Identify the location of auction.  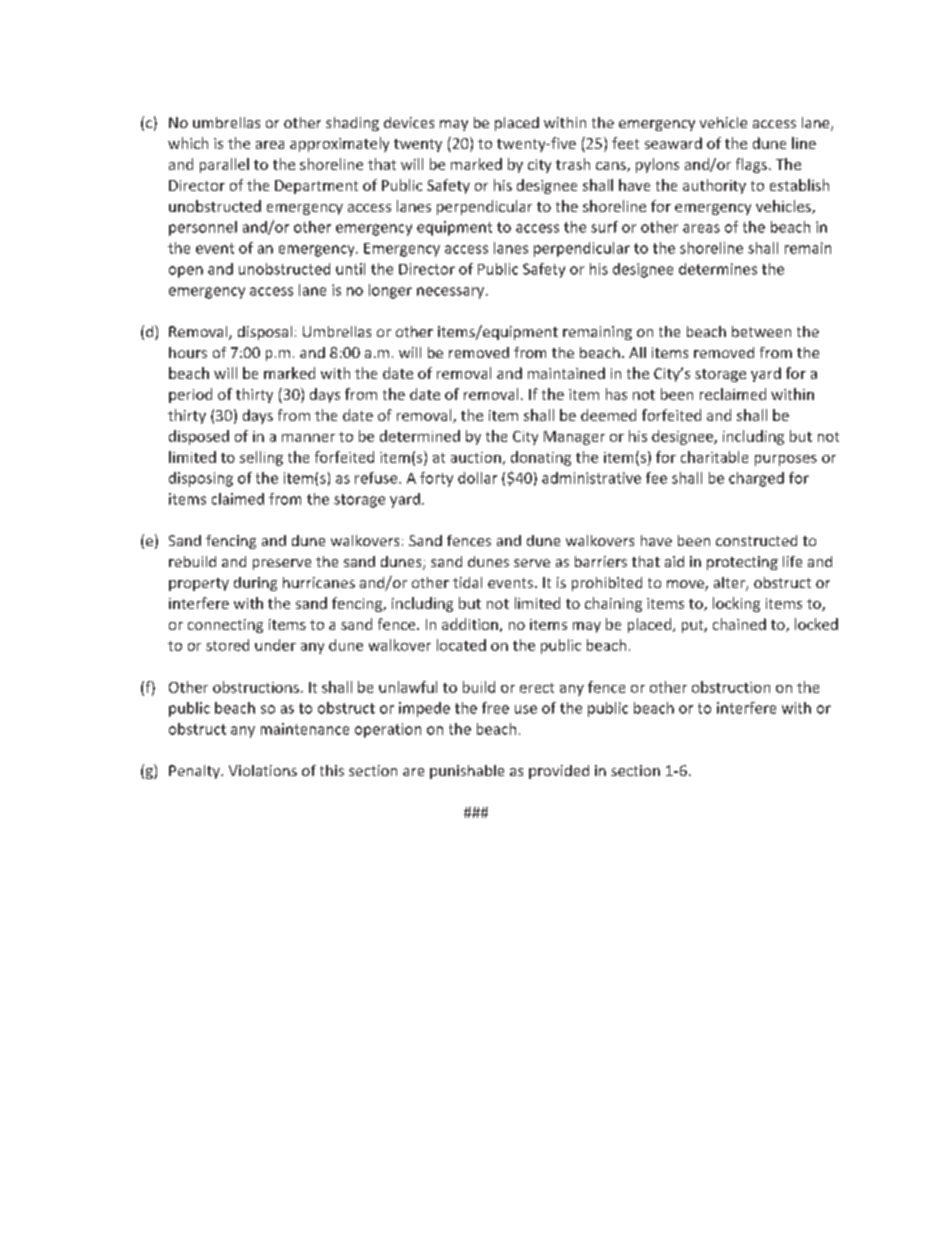
(476, 457).
